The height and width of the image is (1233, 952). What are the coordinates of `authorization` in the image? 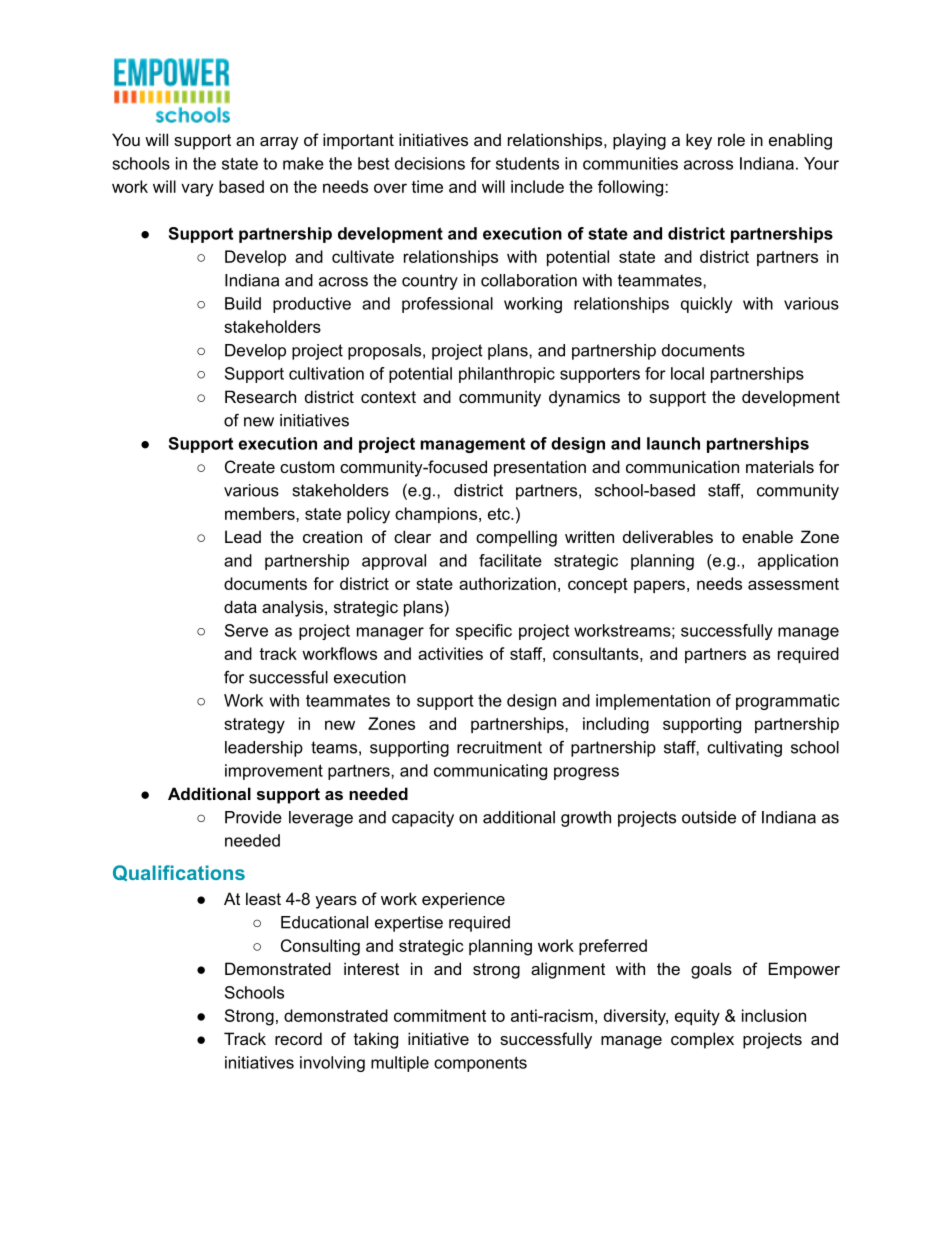 It's located at (507, 583).
